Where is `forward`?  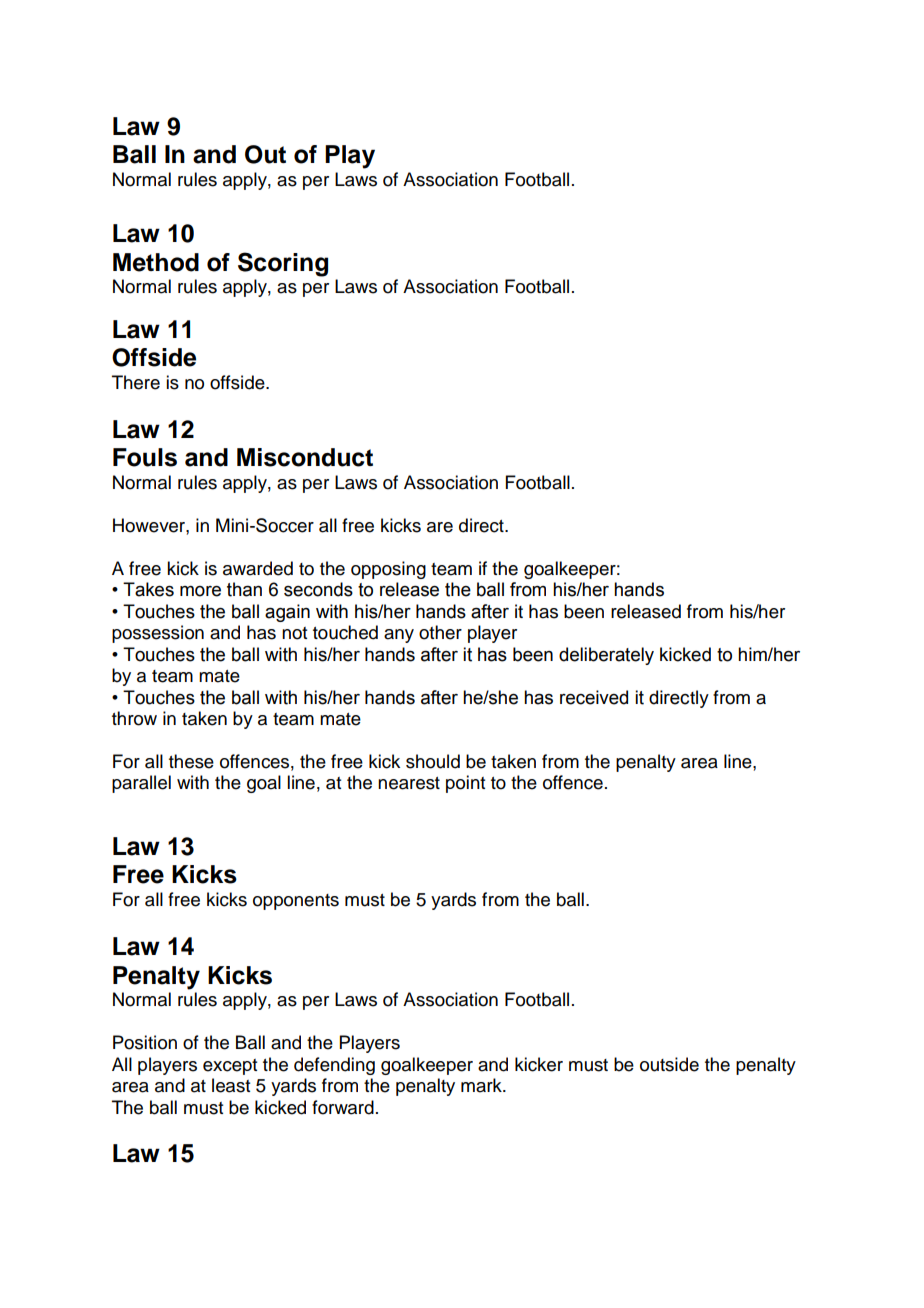 forward is located at coordinates (343, 1107).
